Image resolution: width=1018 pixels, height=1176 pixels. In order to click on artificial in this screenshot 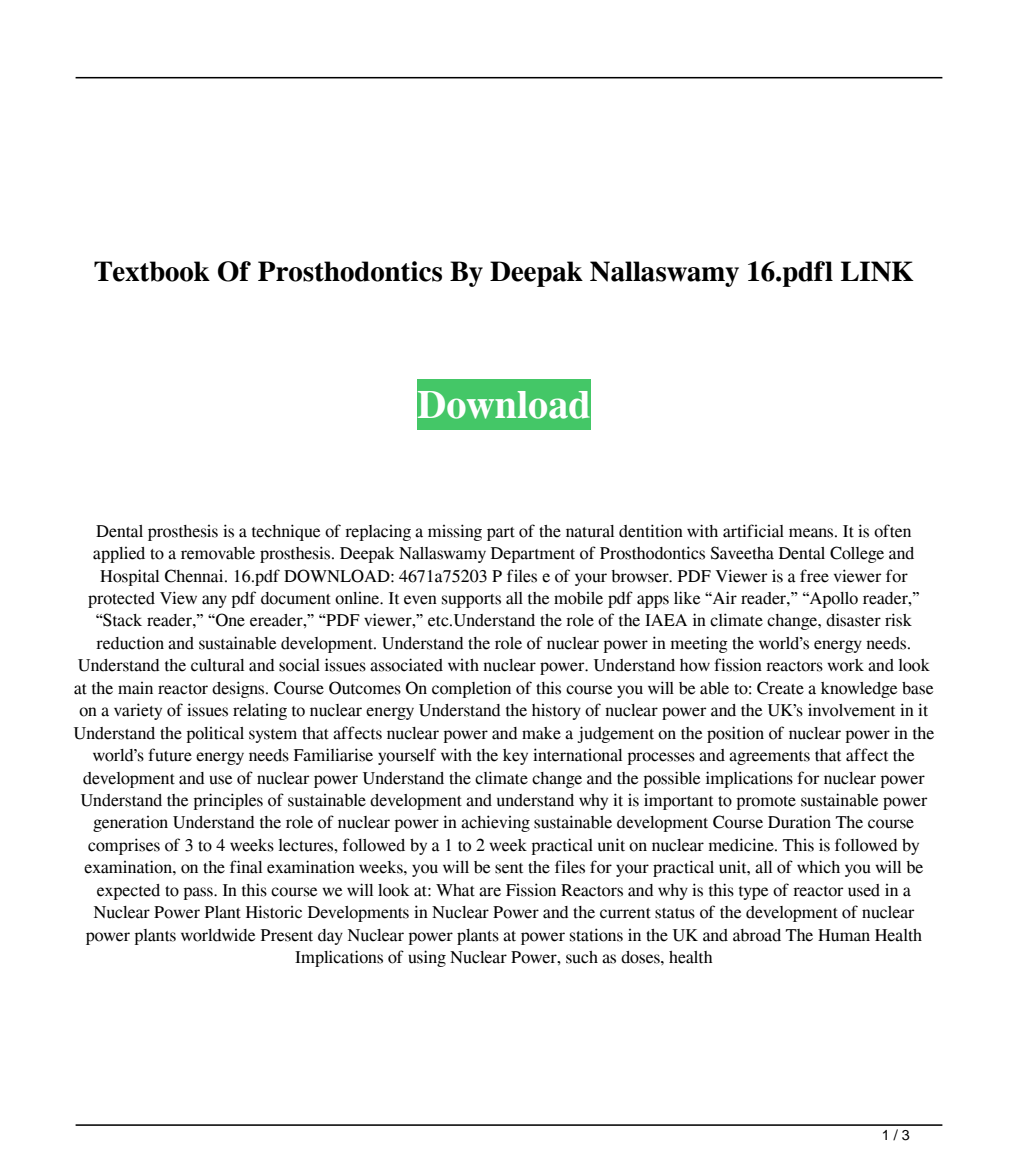, I will do `click(753, 531)`.
